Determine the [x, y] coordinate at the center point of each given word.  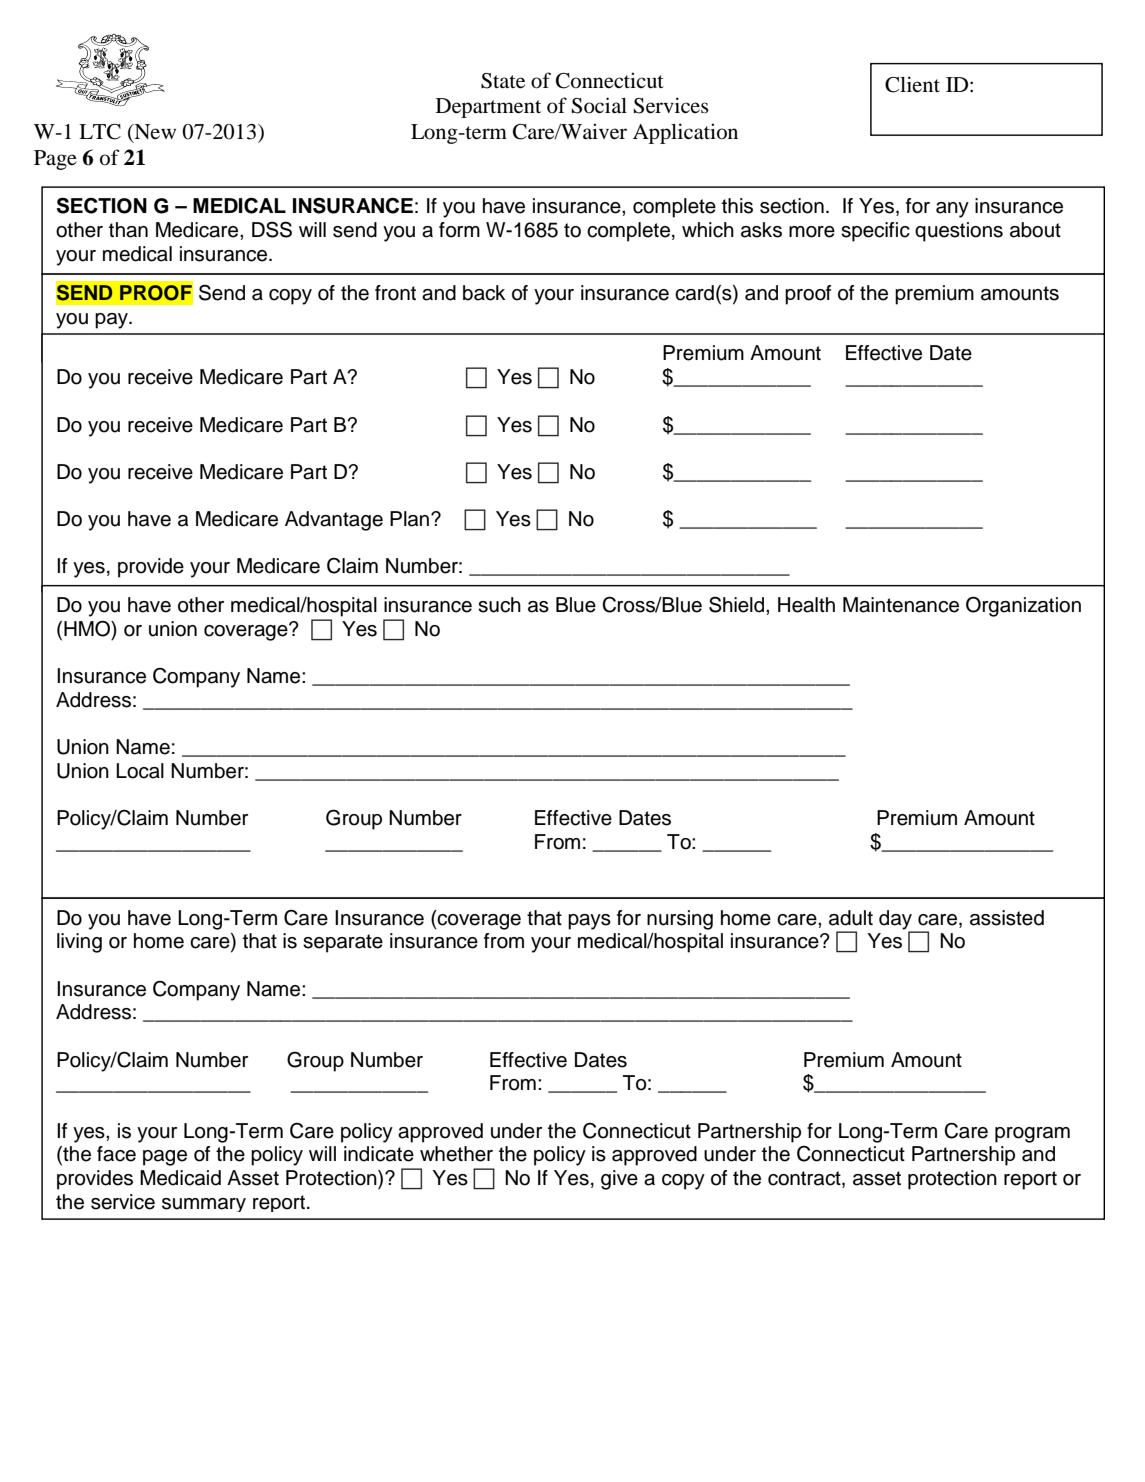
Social [599, 105]
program [1032, 1135]
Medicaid [180, 1178]
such [499, 605]
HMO [88, 628]
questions [959, 232]
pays [589, 922]
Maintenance [901, 605]
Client [912, 84]
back [484, 293]
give [619, 1180]
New [154, 133]
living [79, 943]
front [395, 293]
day [896, 921]
